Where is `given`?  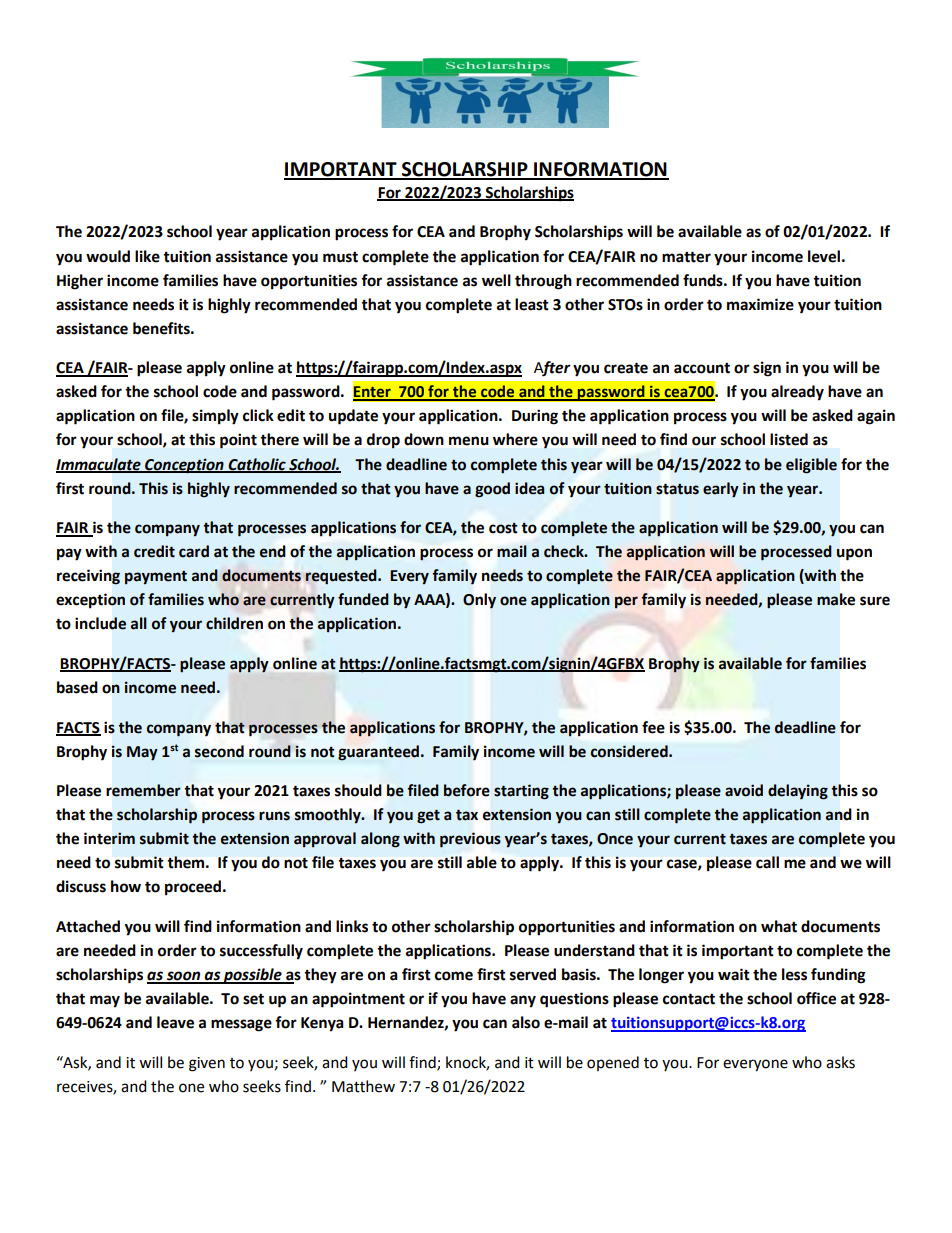 given is located at coordinates (207, 1064).
